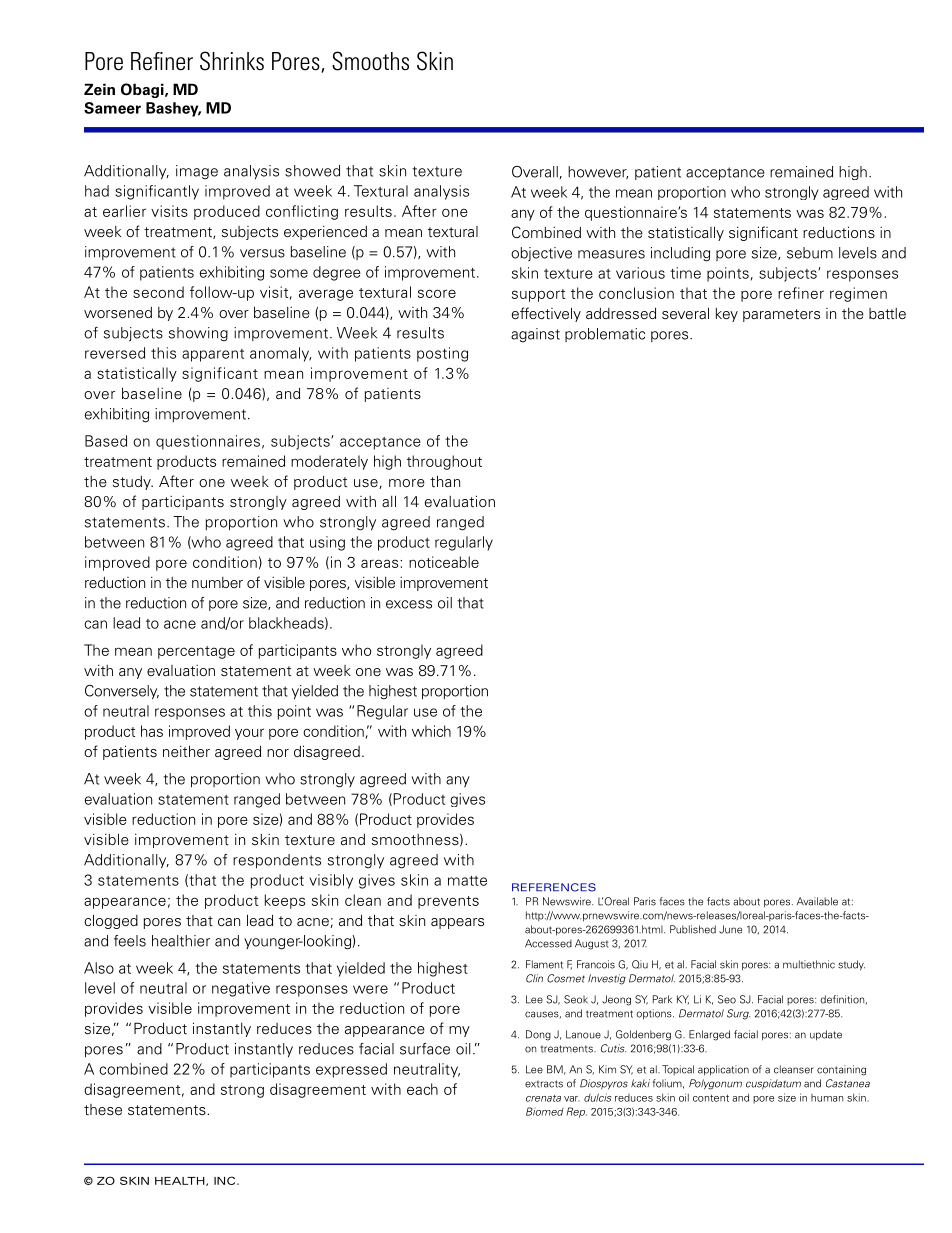  I want to click on Shrinks, so click(232, 61).
